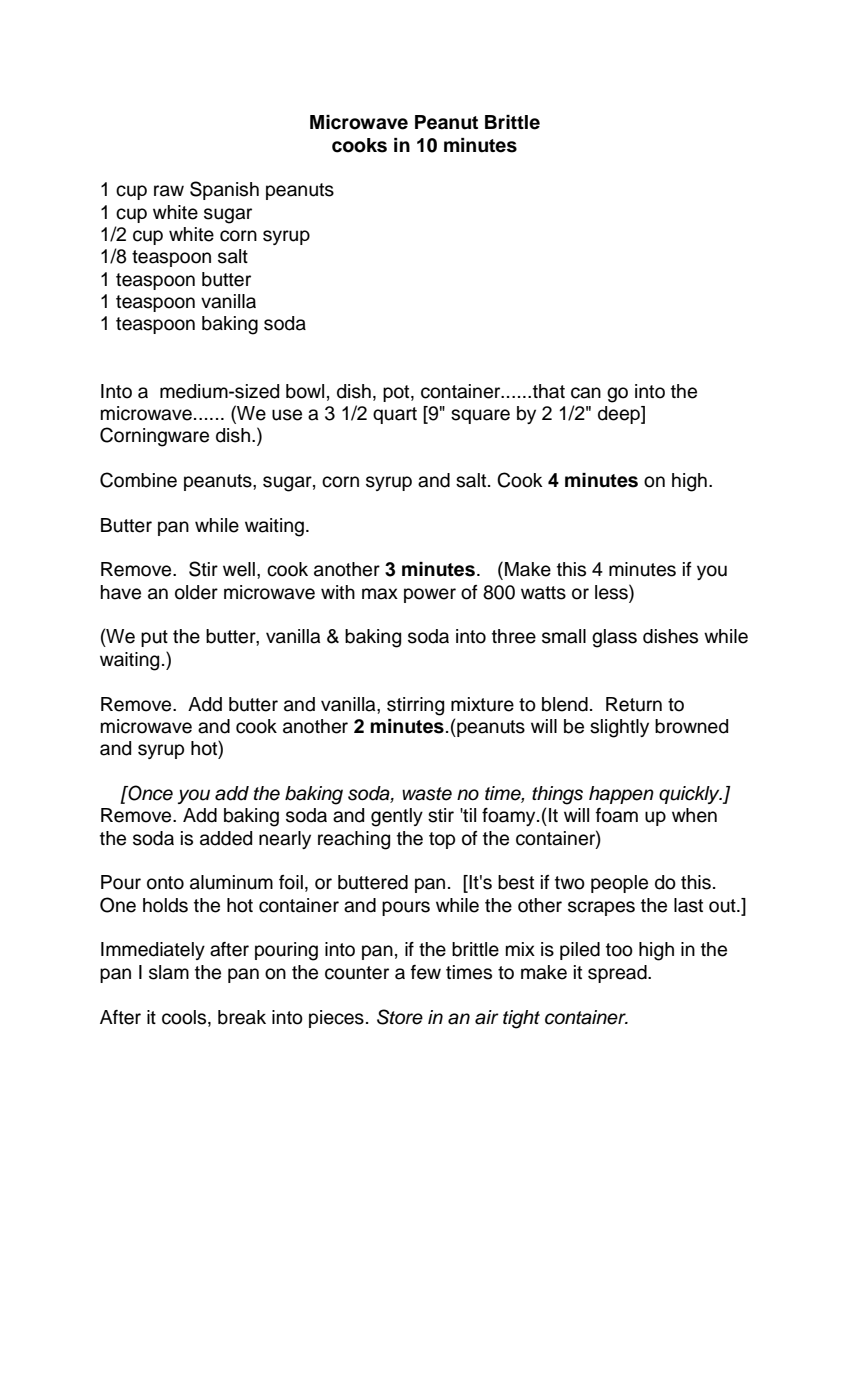 Image resolution: width=849 pixels, height=1400 pixels. Describe the element at coordinates (619, 728) in the image. I see `slightly` at that location.
